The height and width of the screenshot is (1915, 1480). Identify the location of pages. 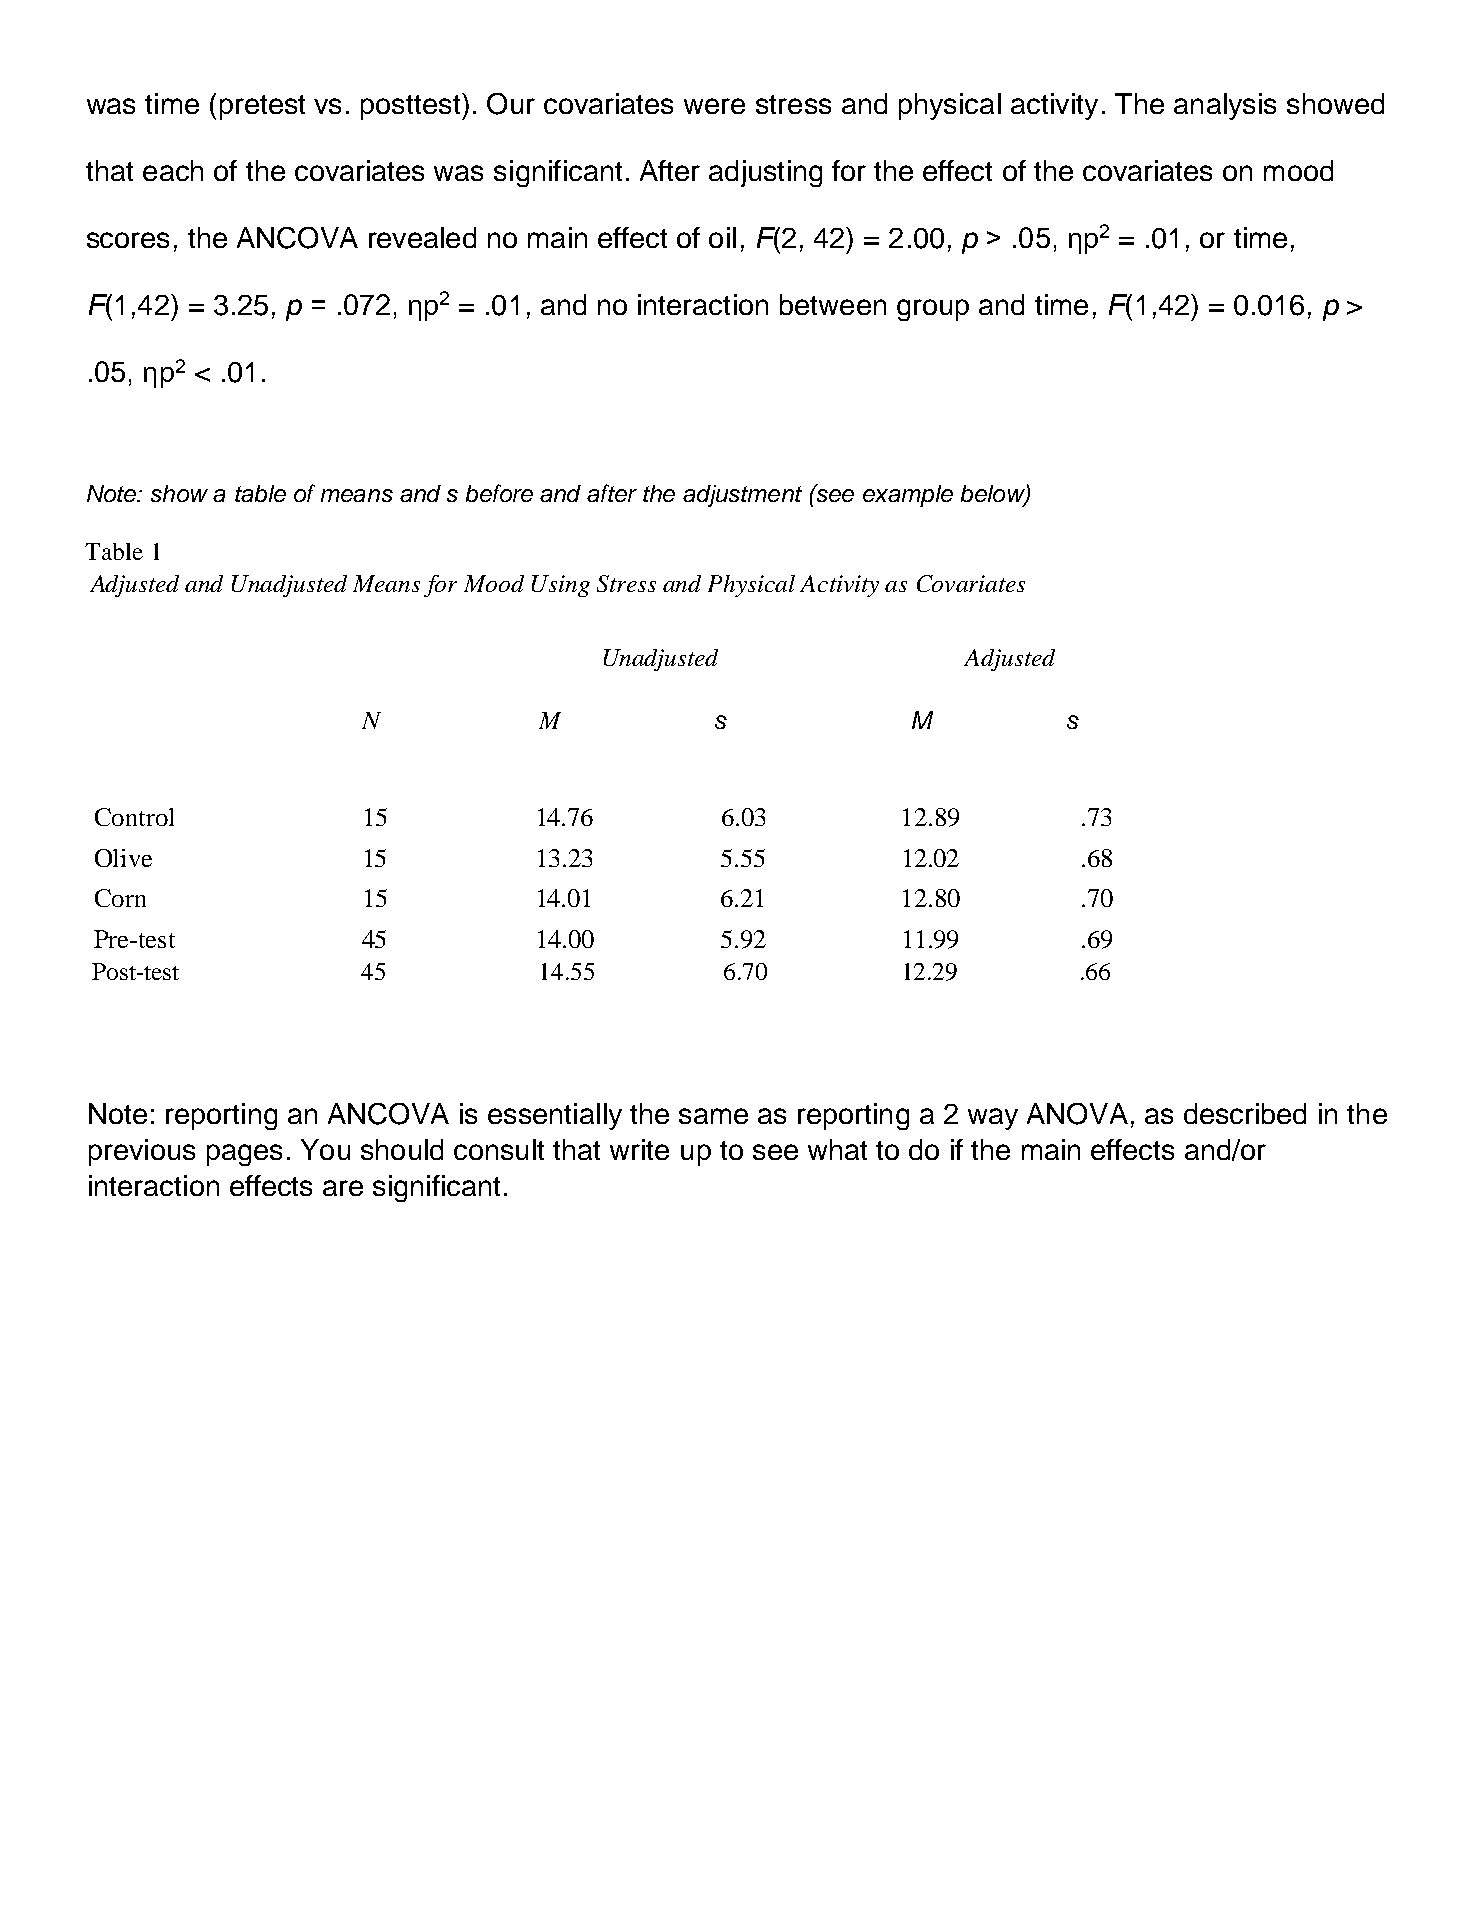
(244, 1155).
